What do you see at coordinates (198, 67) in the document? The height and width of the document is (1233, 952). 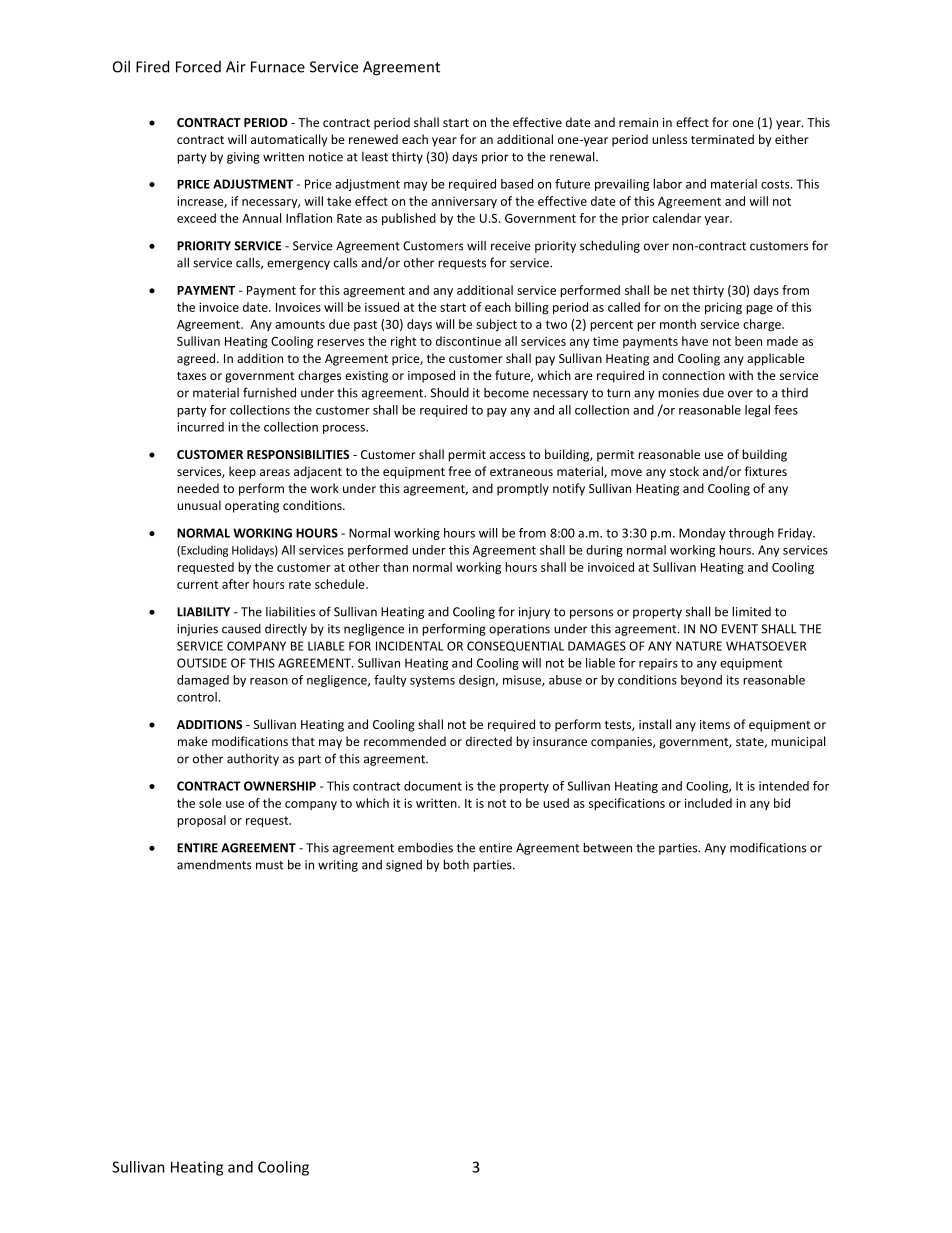 I see `Forced` at bounding box center [198, 67].
